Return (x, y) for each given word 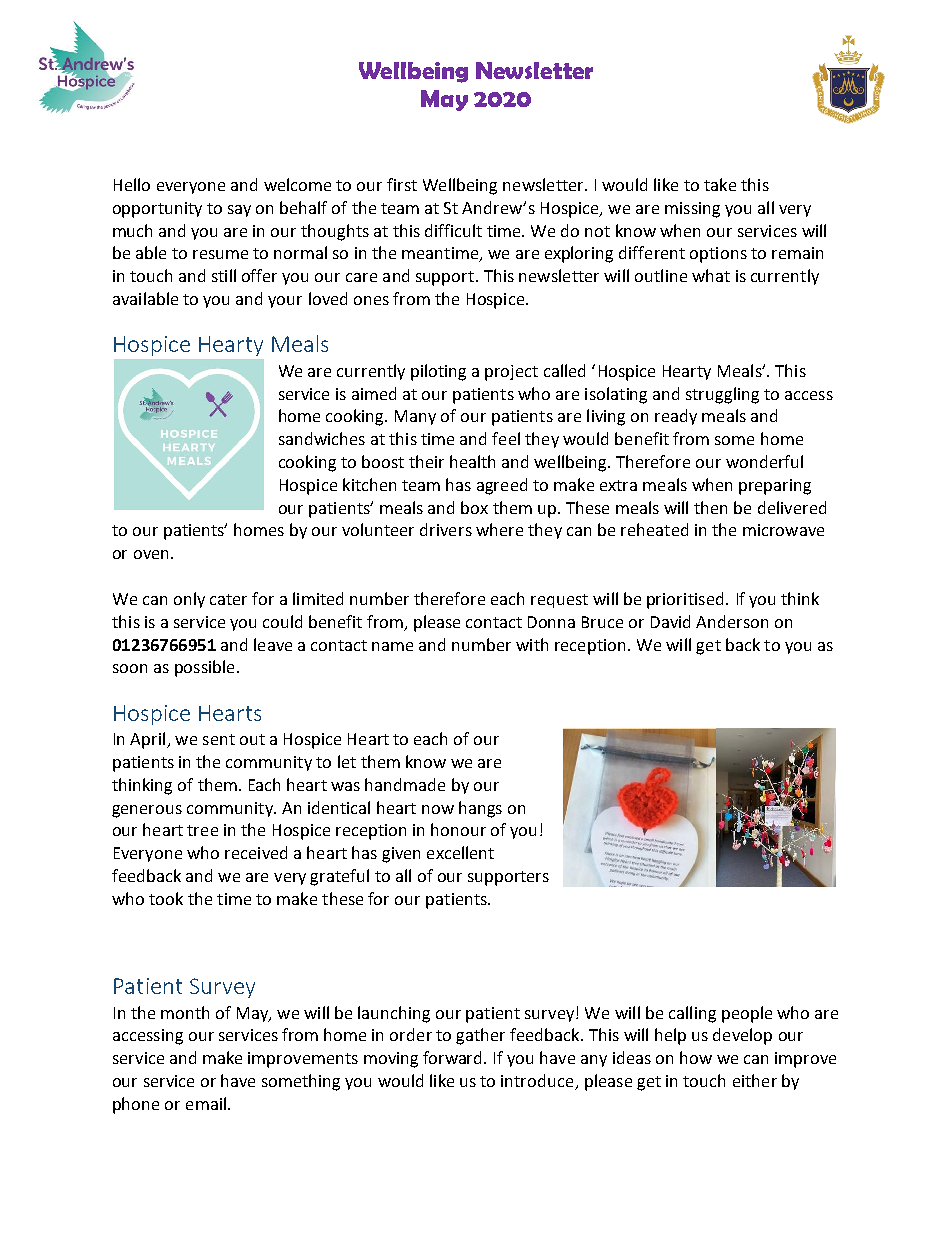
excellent (460, 852)
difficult (453, 230)
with (532, 644)
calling (692, 1014)
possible (204, 668)
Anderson (732, 621)
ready (676, 417)
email (206, 1103)
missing (692, 210)
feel (506, 438)
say (239, 211)
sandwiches (322, 438)
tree (202, 830)
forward (454, 1057)
